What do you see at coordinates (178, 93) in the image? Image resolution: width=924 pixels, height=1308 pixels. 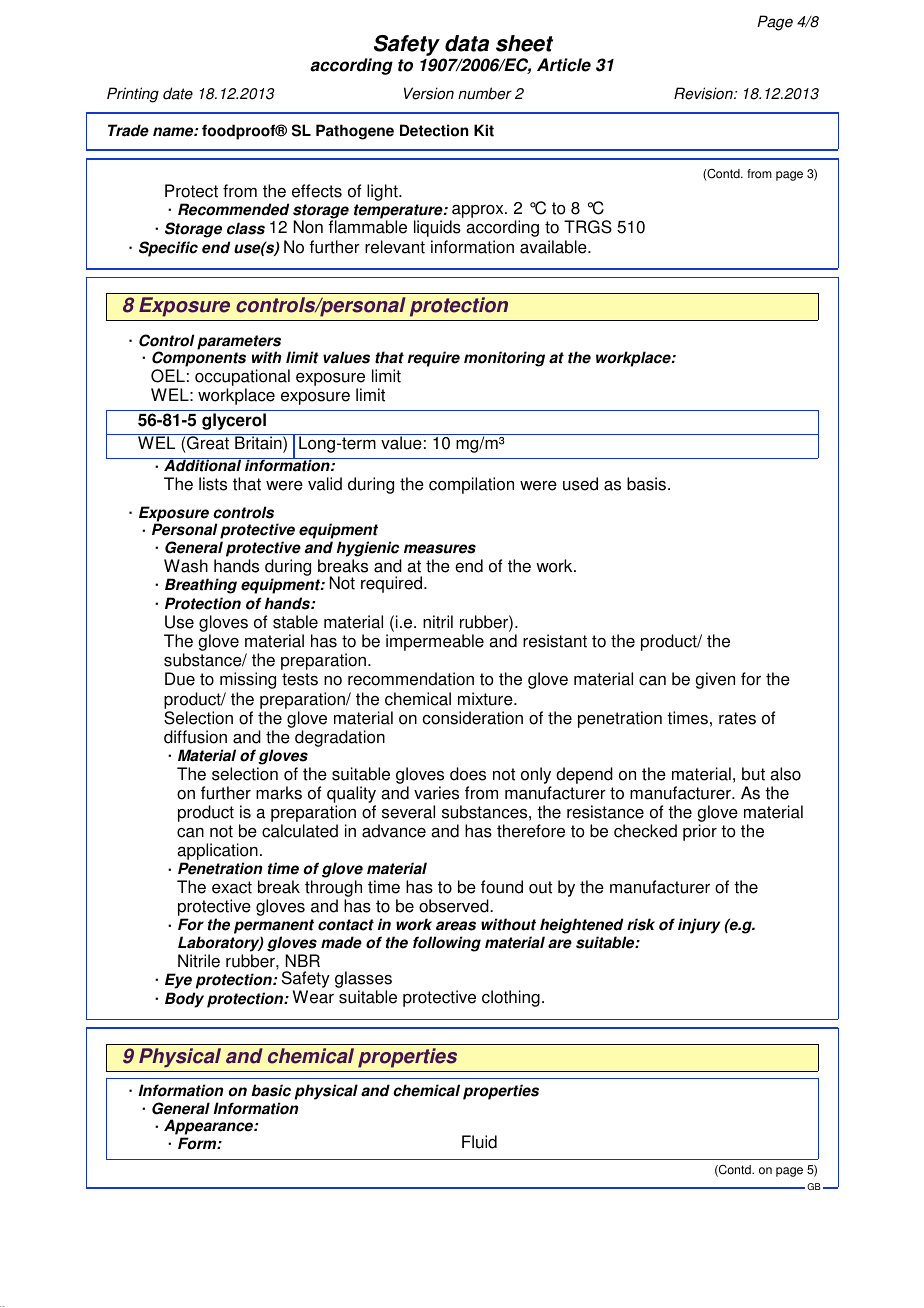 I see `date` at bounding box center [178, 93].
